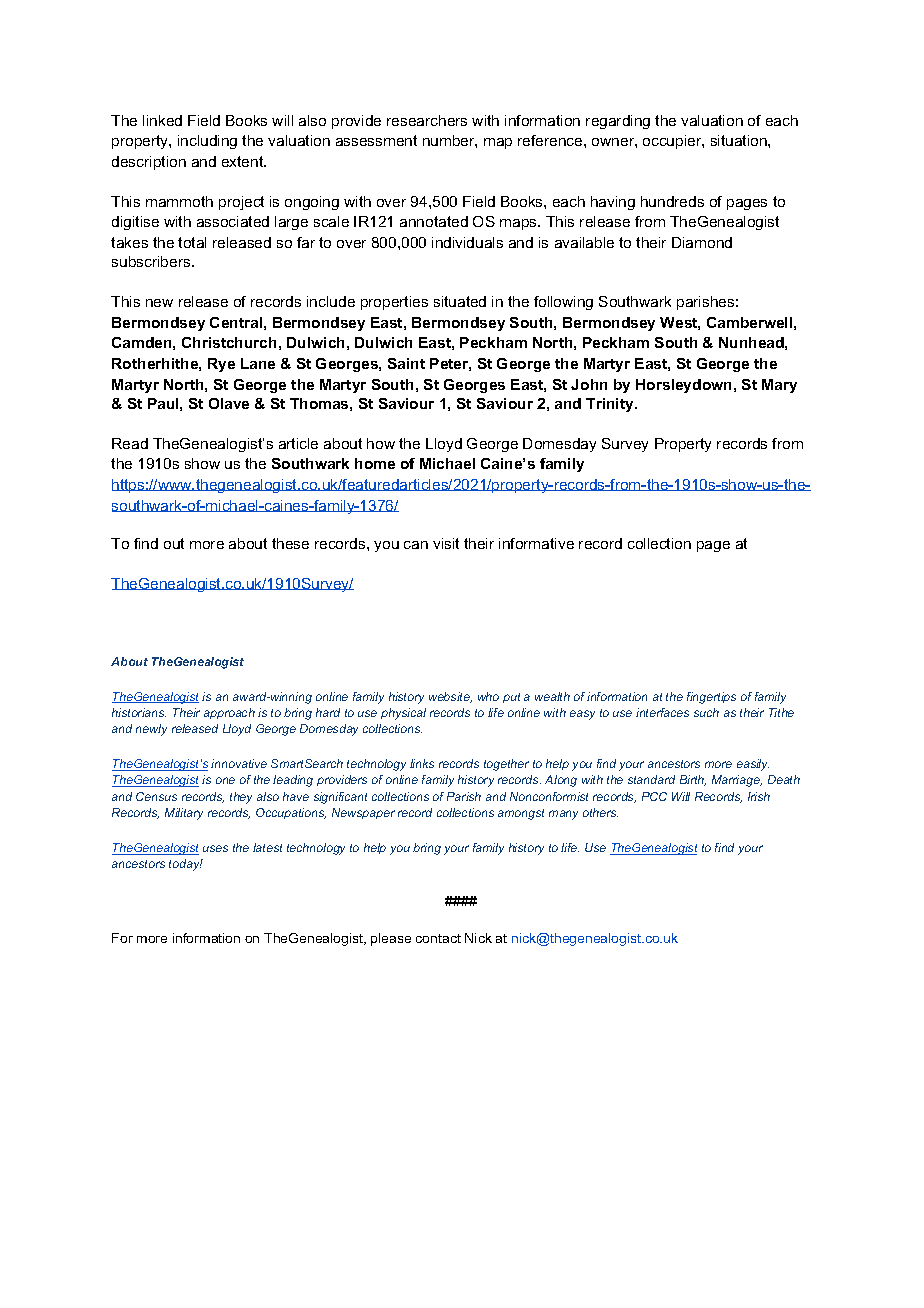 Image resolution: width=924 pixels, height=1308 pixels. I want to click on Rye, so click(221, 365).
